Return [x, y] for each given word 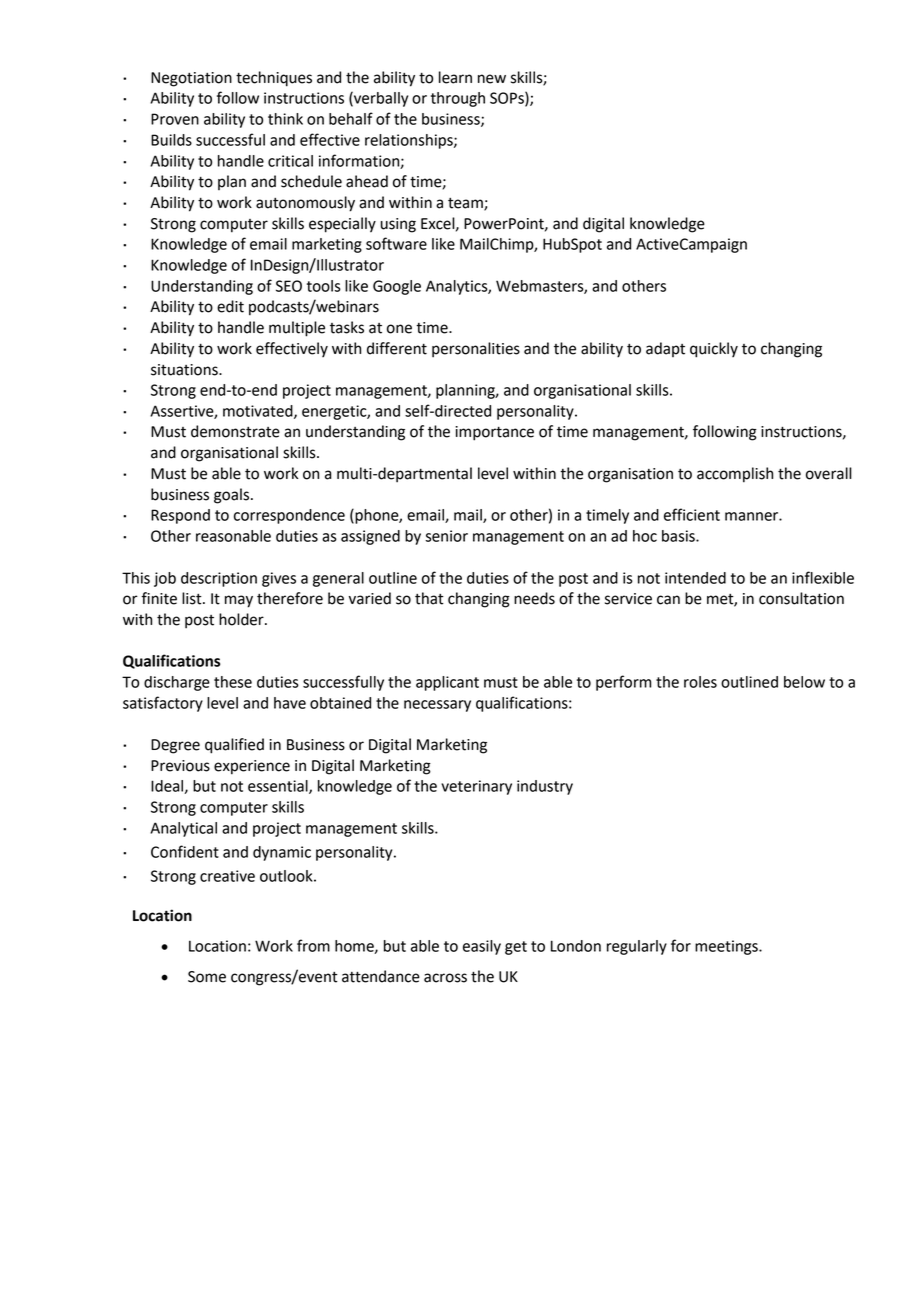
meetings [727, 947]
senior [446, 536]
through [458, 99]
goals [231, 496]
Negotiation [191, 79]
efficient [692, 514]
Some [207, 977]
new [492, 79]
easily [482, 947]
